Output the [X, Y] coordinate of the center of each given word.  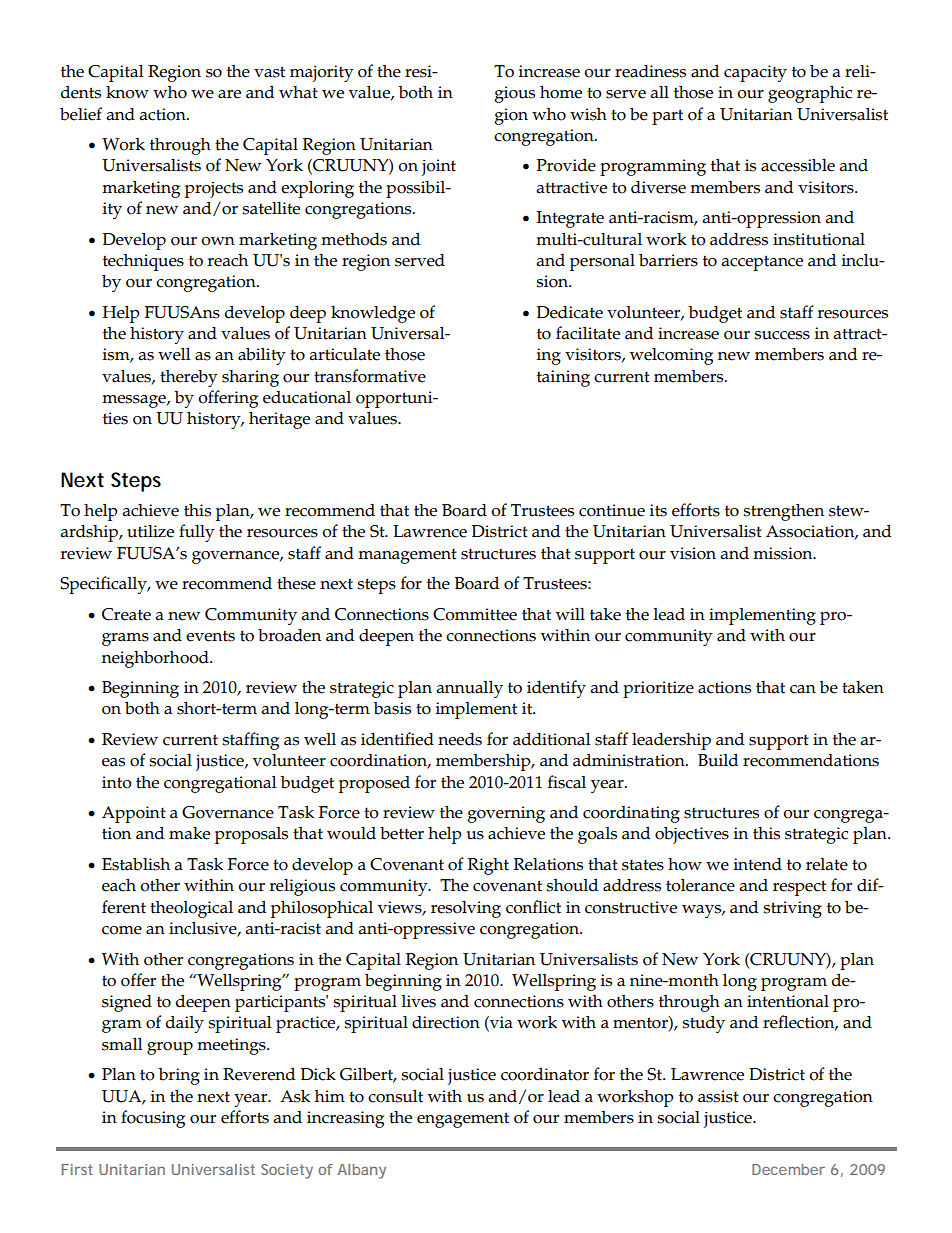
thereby [189, 378]
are [229, 94]
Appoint [134, 814]
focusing [153, 1119]
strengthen [783, 512]
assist [718, 1096]
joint [439, 167]
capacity [755, 73]
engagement [463, 1120]
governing [506, 814]
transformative [370, 376]
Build [718, 760]
